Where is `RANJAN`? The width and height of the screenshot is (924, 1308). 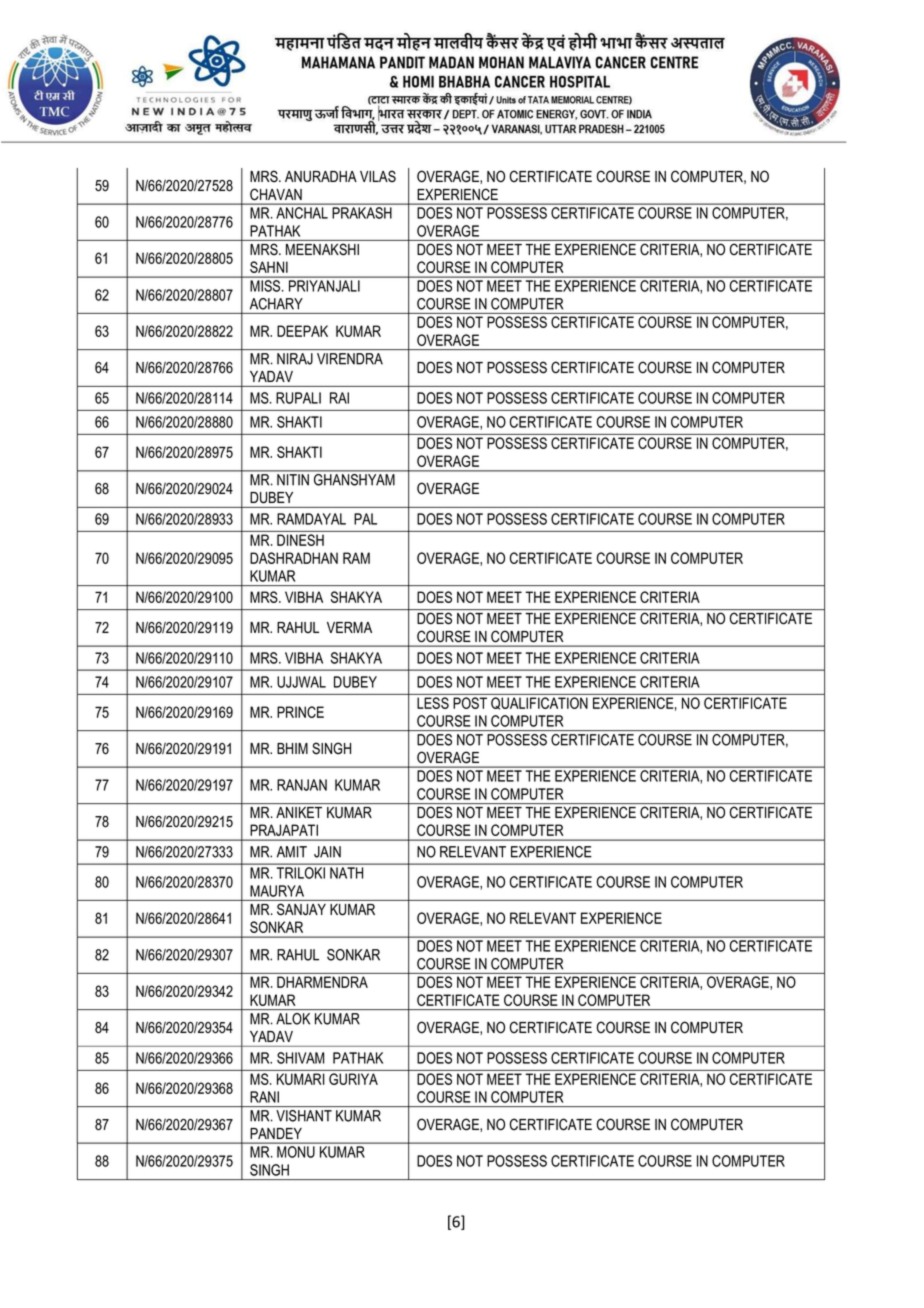
RANJAN is located at coordinates (302, 785).
